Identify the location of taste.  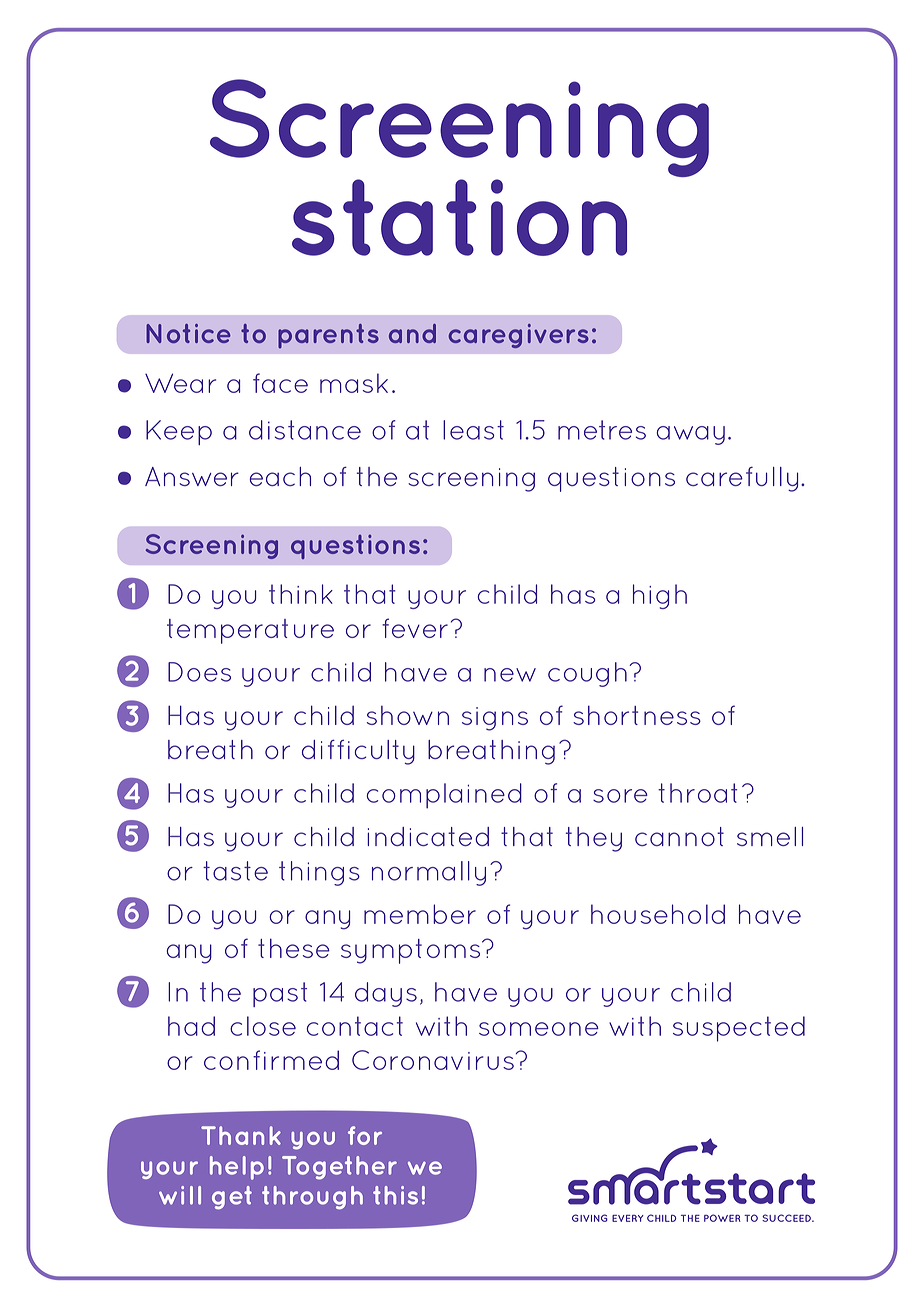
(235, 871).
